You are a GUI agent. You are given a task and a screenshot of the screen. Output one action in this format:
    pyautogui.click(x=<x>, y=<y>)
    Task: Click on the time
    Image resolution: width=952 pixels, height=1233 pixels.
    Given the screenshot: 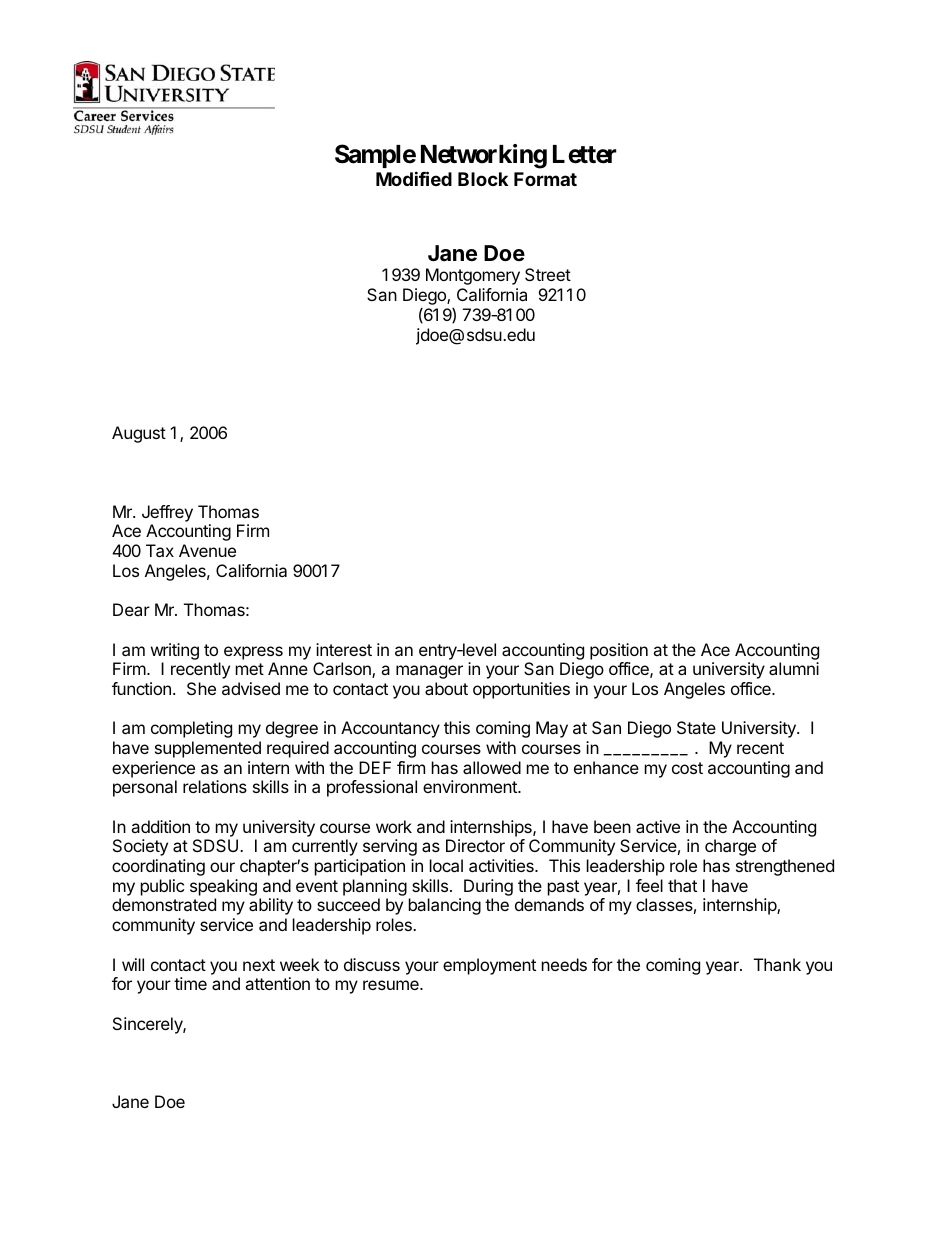 What is the action you would take?
    pyautogui.click(x=190, y=983)
